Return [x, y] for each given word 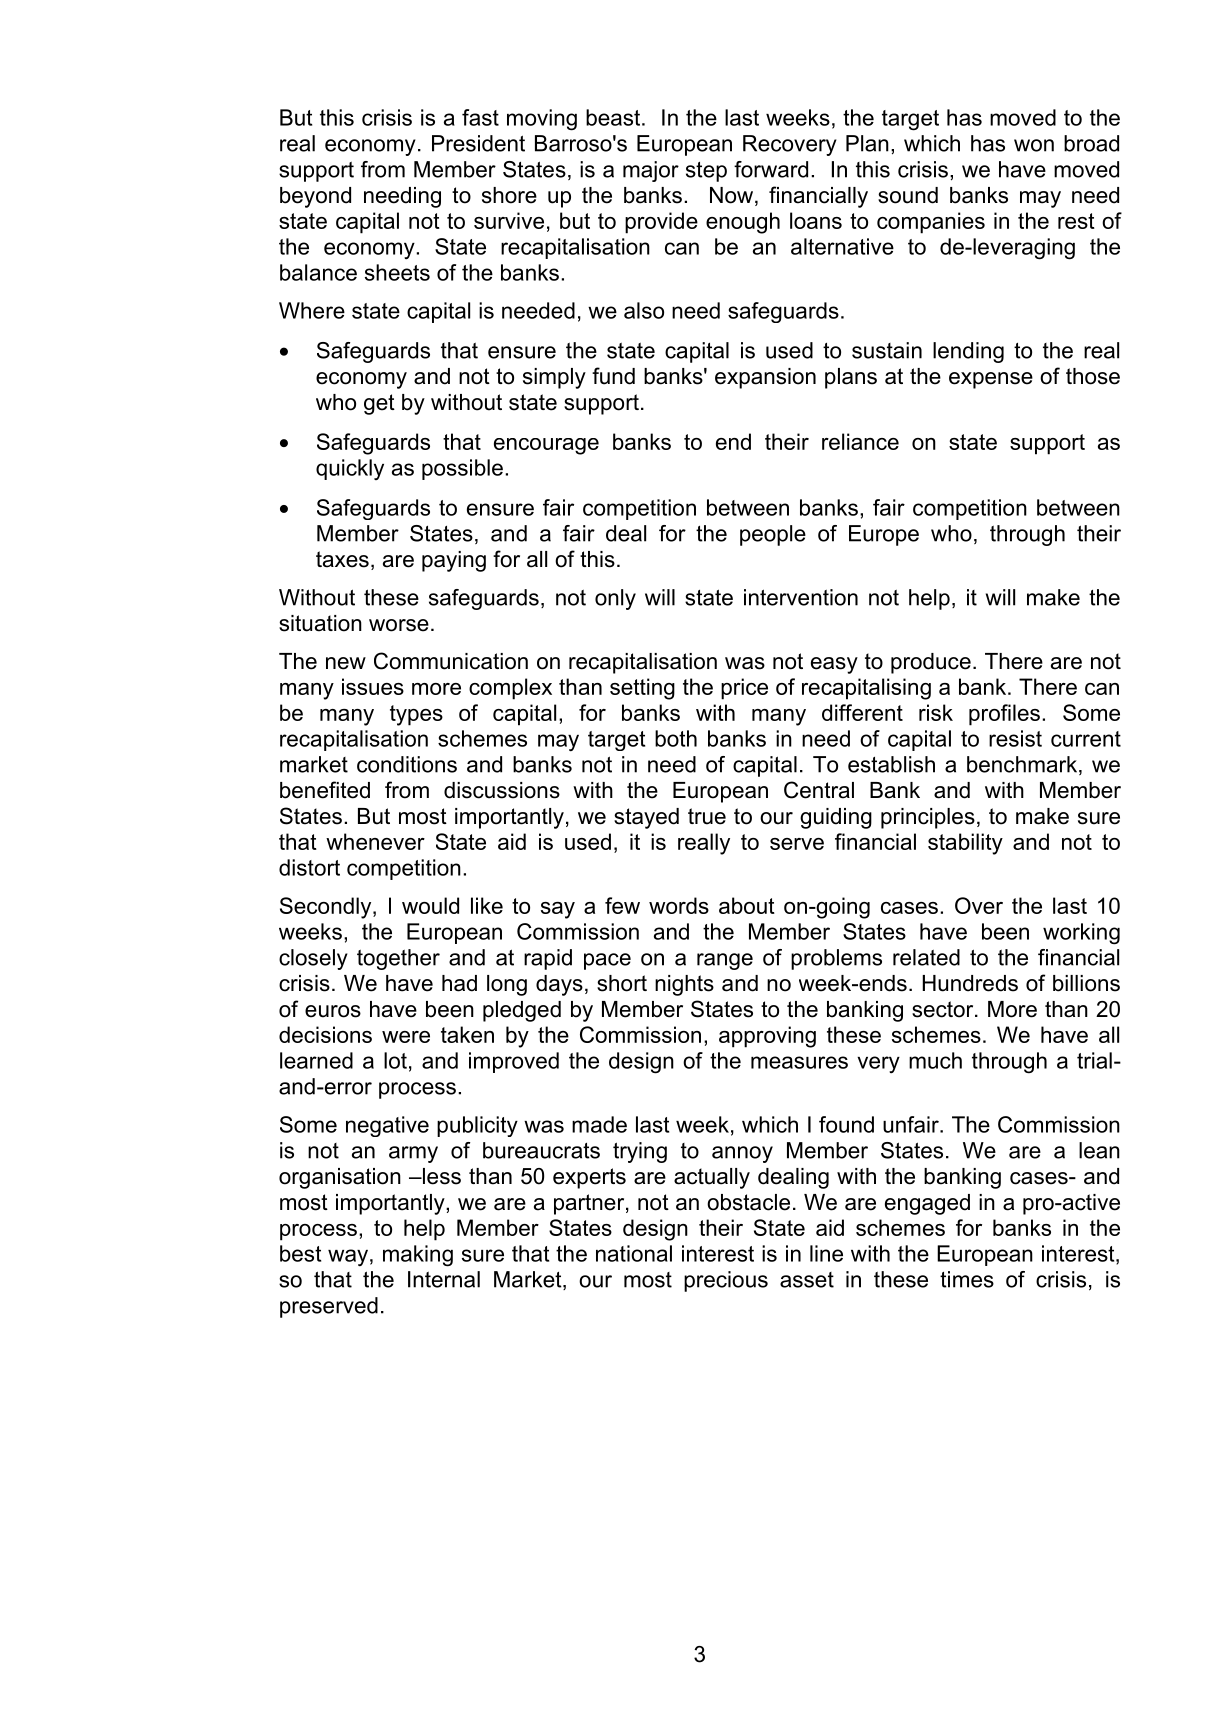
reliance [860, 441]
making [418, 1256]
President [478, 143]
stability [965, 844]
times [967, 1279]
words [679, 905]
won [1034, 145]
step [706, 172]
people [773, 535]
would [430, 905]
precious [726, 1281]
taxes [342, 559]
